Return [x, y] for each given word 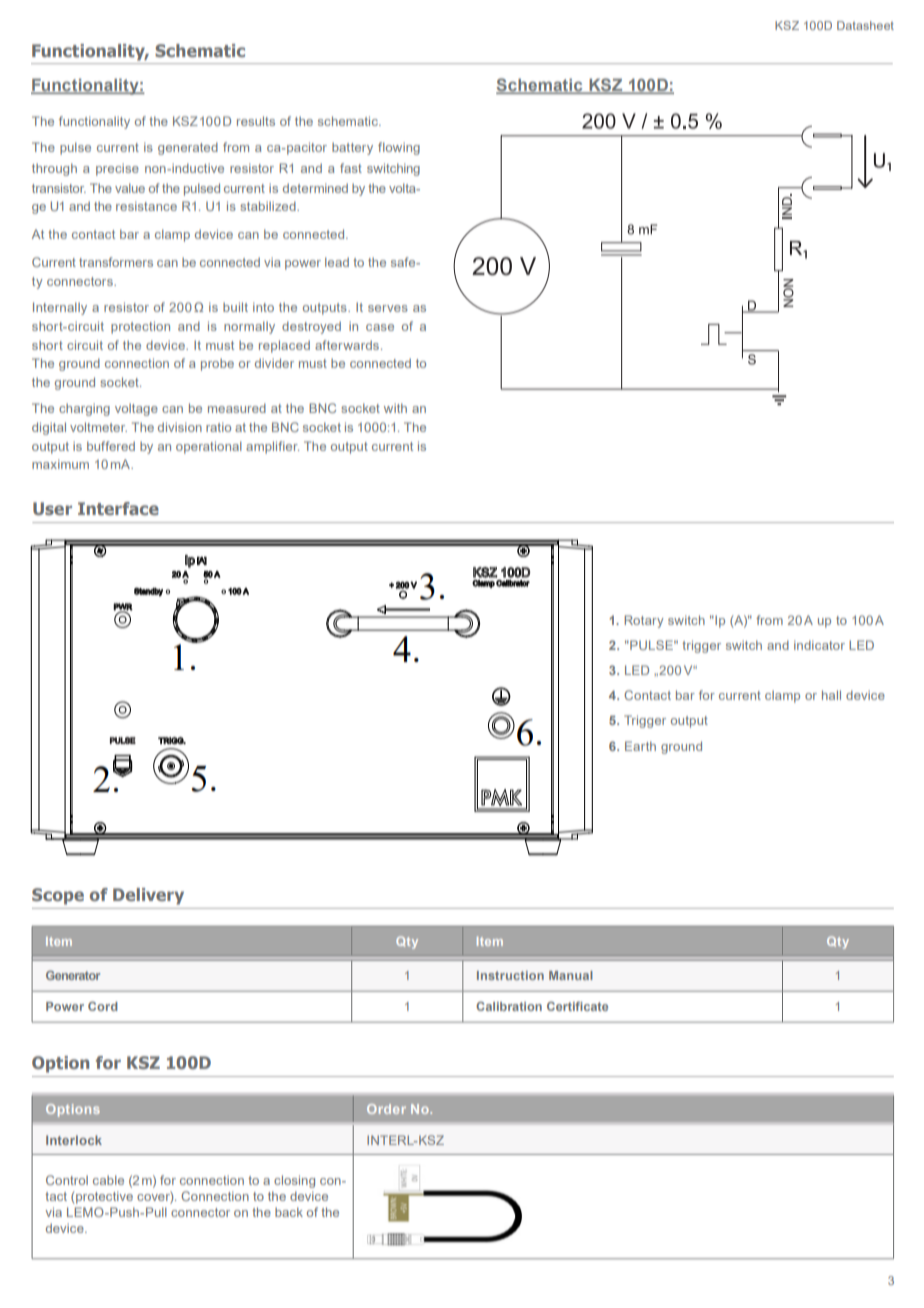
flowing [399, 148]
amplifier [272, 447]
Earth [640, 746]
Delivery [148, 896]
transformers [116, 262]
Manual [571, 975]
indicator [819, 645]
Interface [118, 508]
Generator [73, 975]
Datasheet [865, 25]
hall [831, 695]
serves [388, 308]
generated [188, 148]
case [380, 327]
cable [108, 1180]
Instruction [510, 975]
